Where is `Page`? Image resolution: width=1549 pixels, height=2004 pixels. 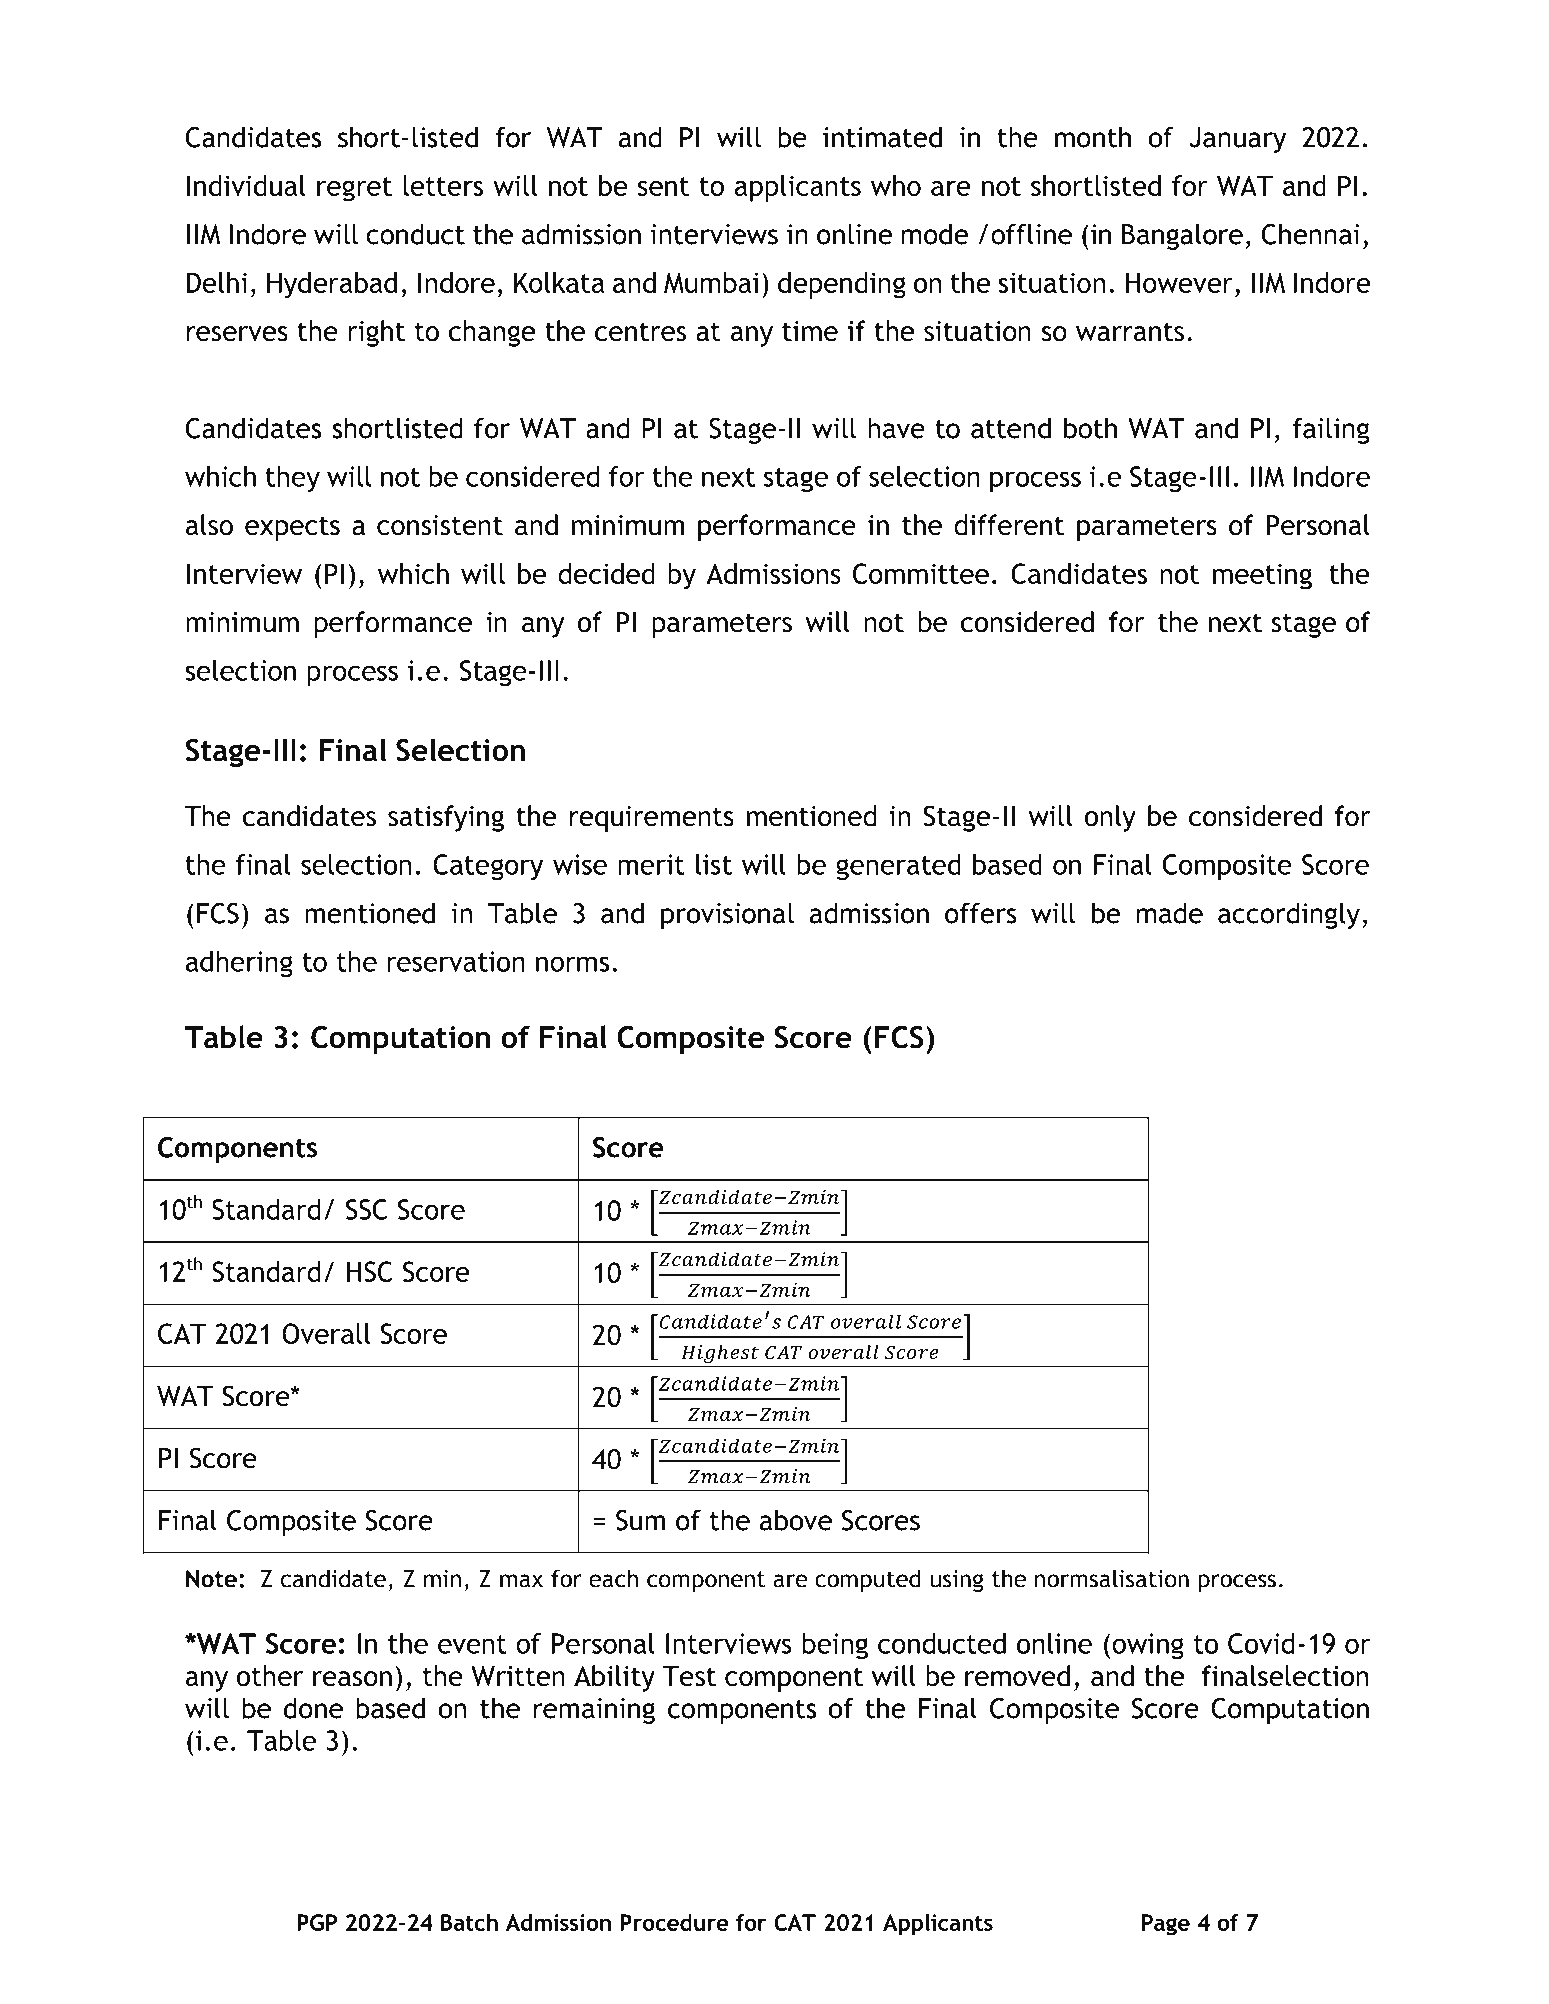
Page is located at coordinates (1166, 1925).
